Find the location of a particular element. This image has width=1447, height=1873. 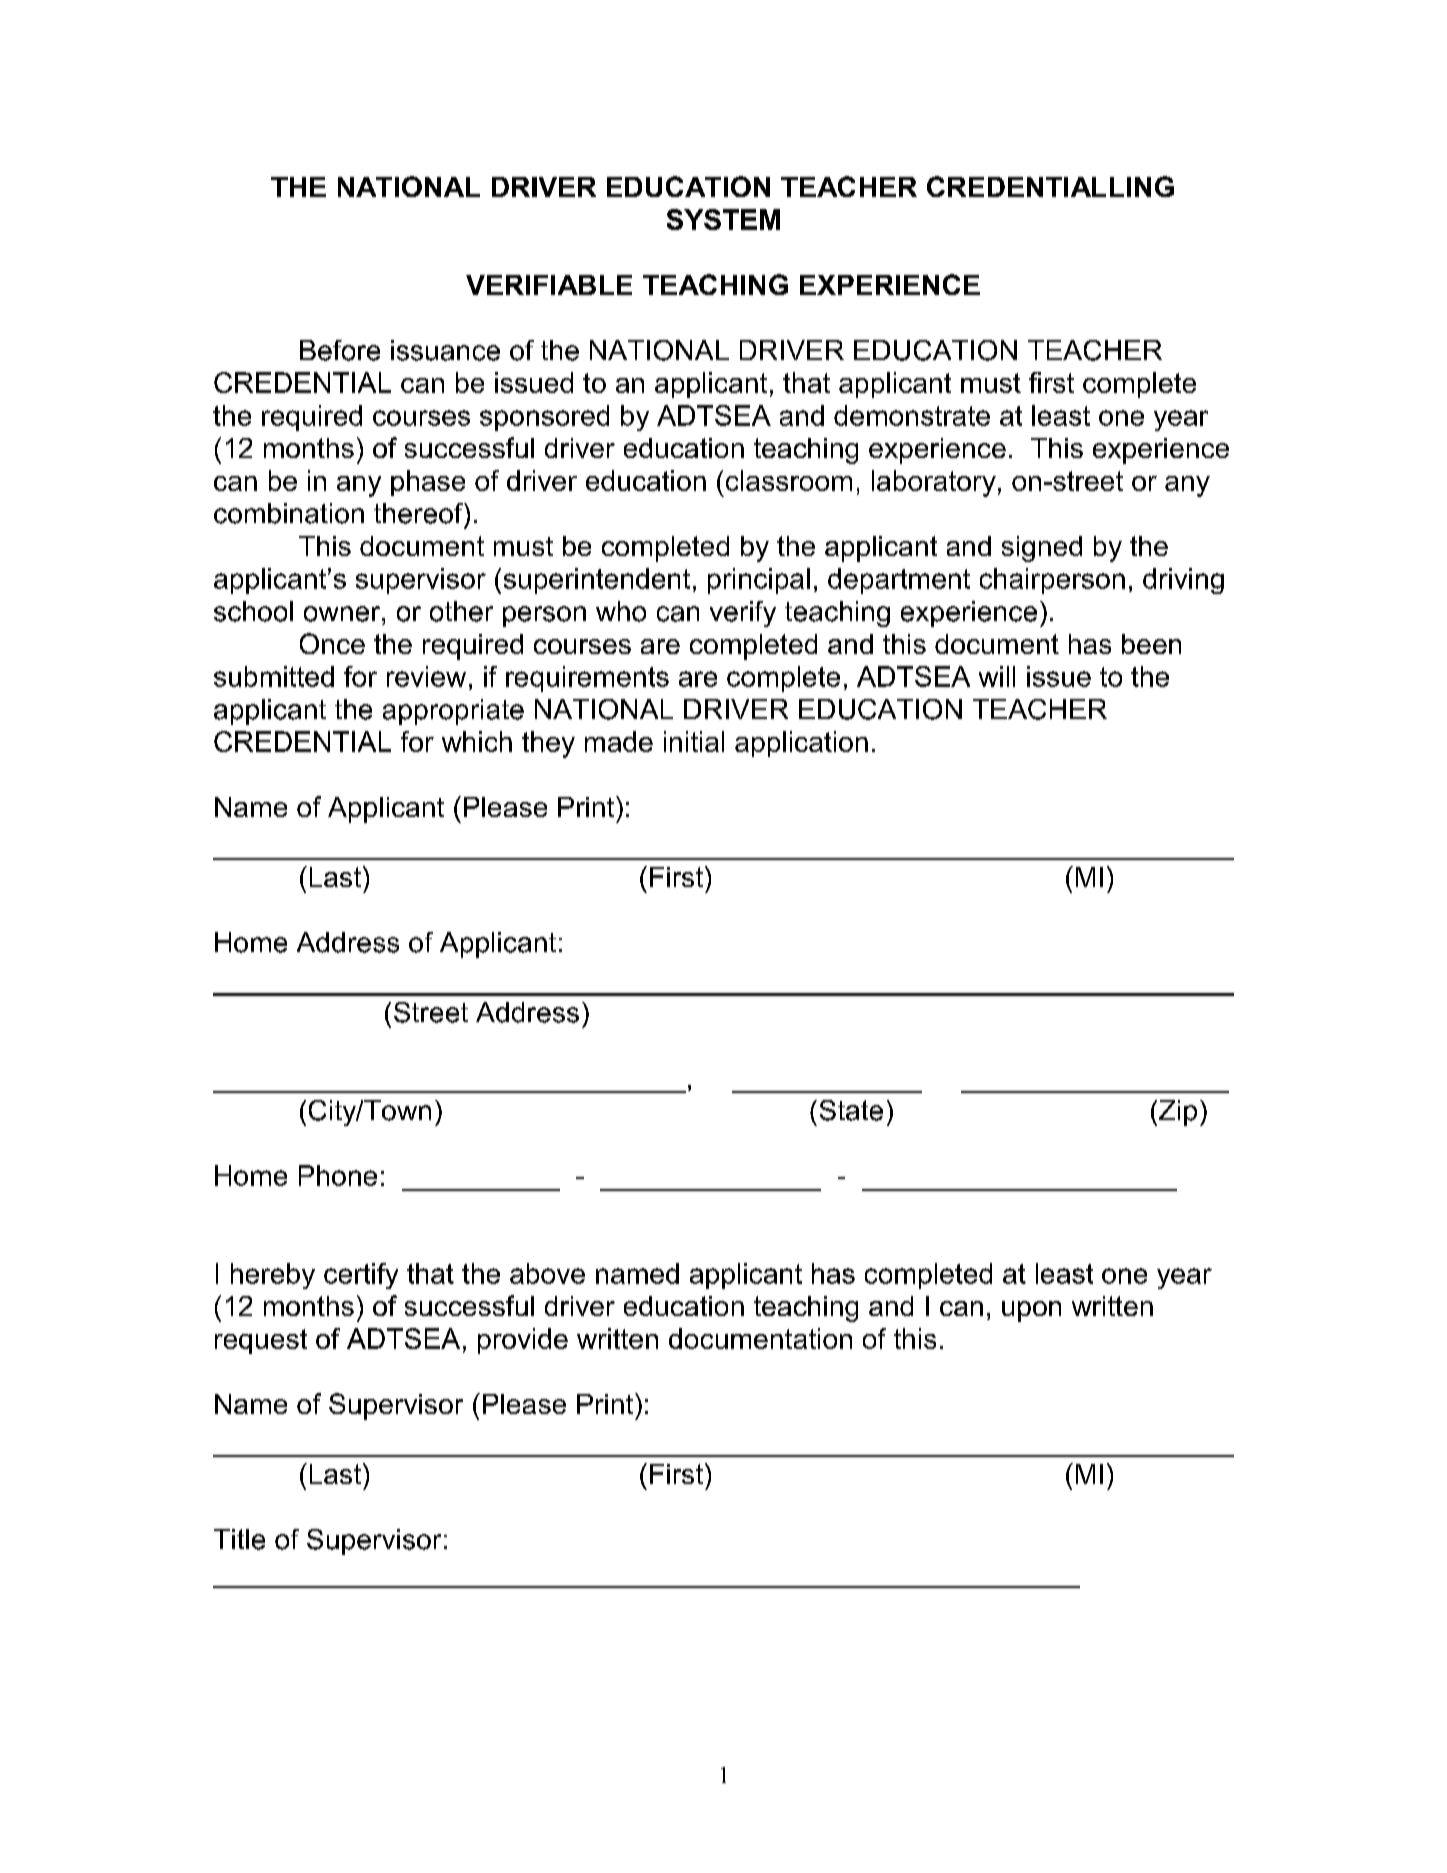

owner is located at coordinates (343, 614).
